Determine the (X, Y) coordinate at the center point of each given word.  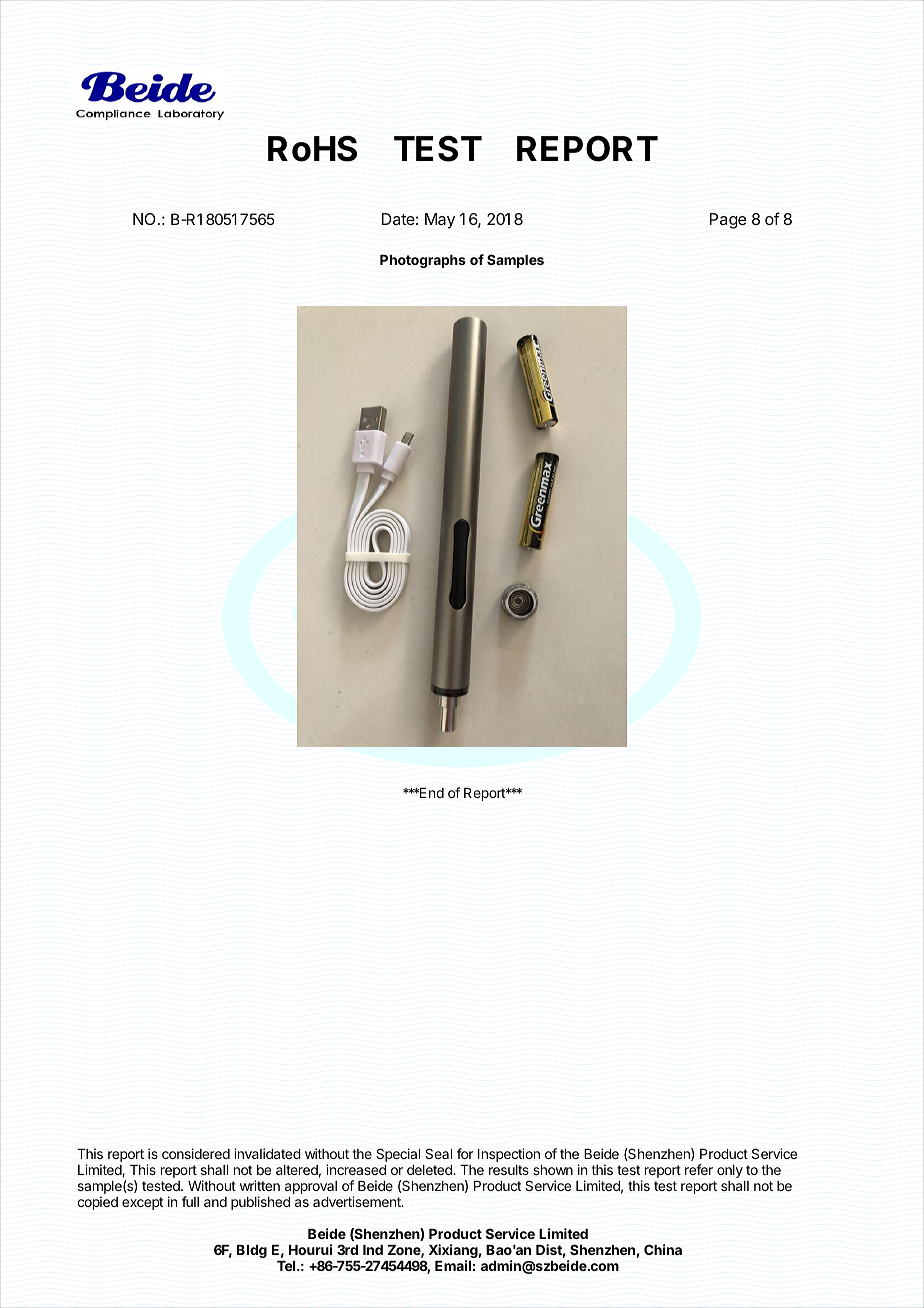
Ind (373, 1250)
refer (699, 1169)
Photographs (423, 261)
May (440, 221)
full (190, 1201)
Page (728, 221)
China (663, 1249)
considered (196, 1153)
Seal (438, 1153)
